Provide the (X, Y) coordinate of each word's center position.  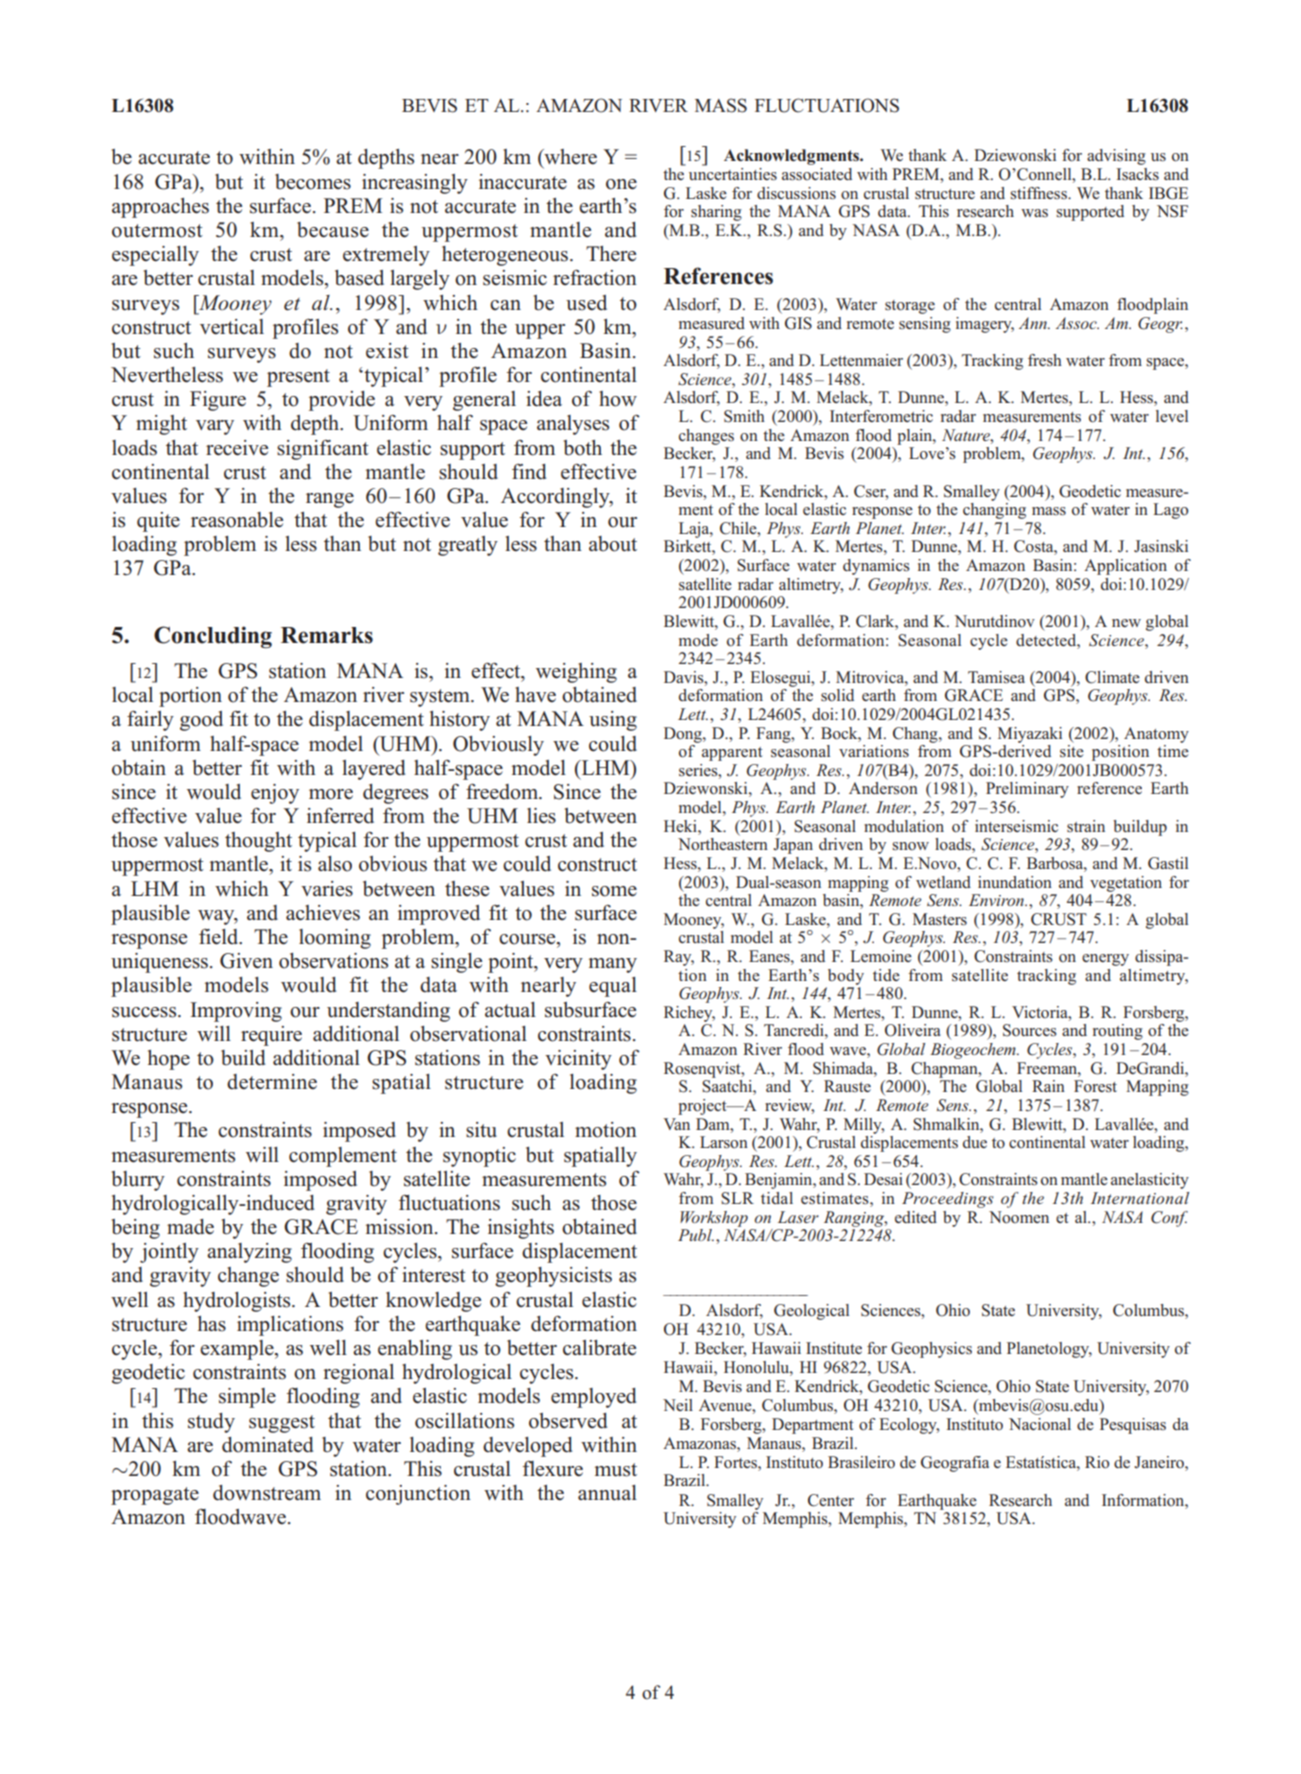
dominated (267, 1445)
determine (272, 1082)
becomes (313, 182)
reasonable (237, 520)
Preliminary (1027, 790)
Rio (1097, 1462)
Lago (1170, 511)
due (975, 1142)
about (613, 544)
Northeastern (723, 844)
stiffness (1039, 193)
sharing (716, 213)
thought (258, 842)
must (616, 1470)
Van (676, 1124)
